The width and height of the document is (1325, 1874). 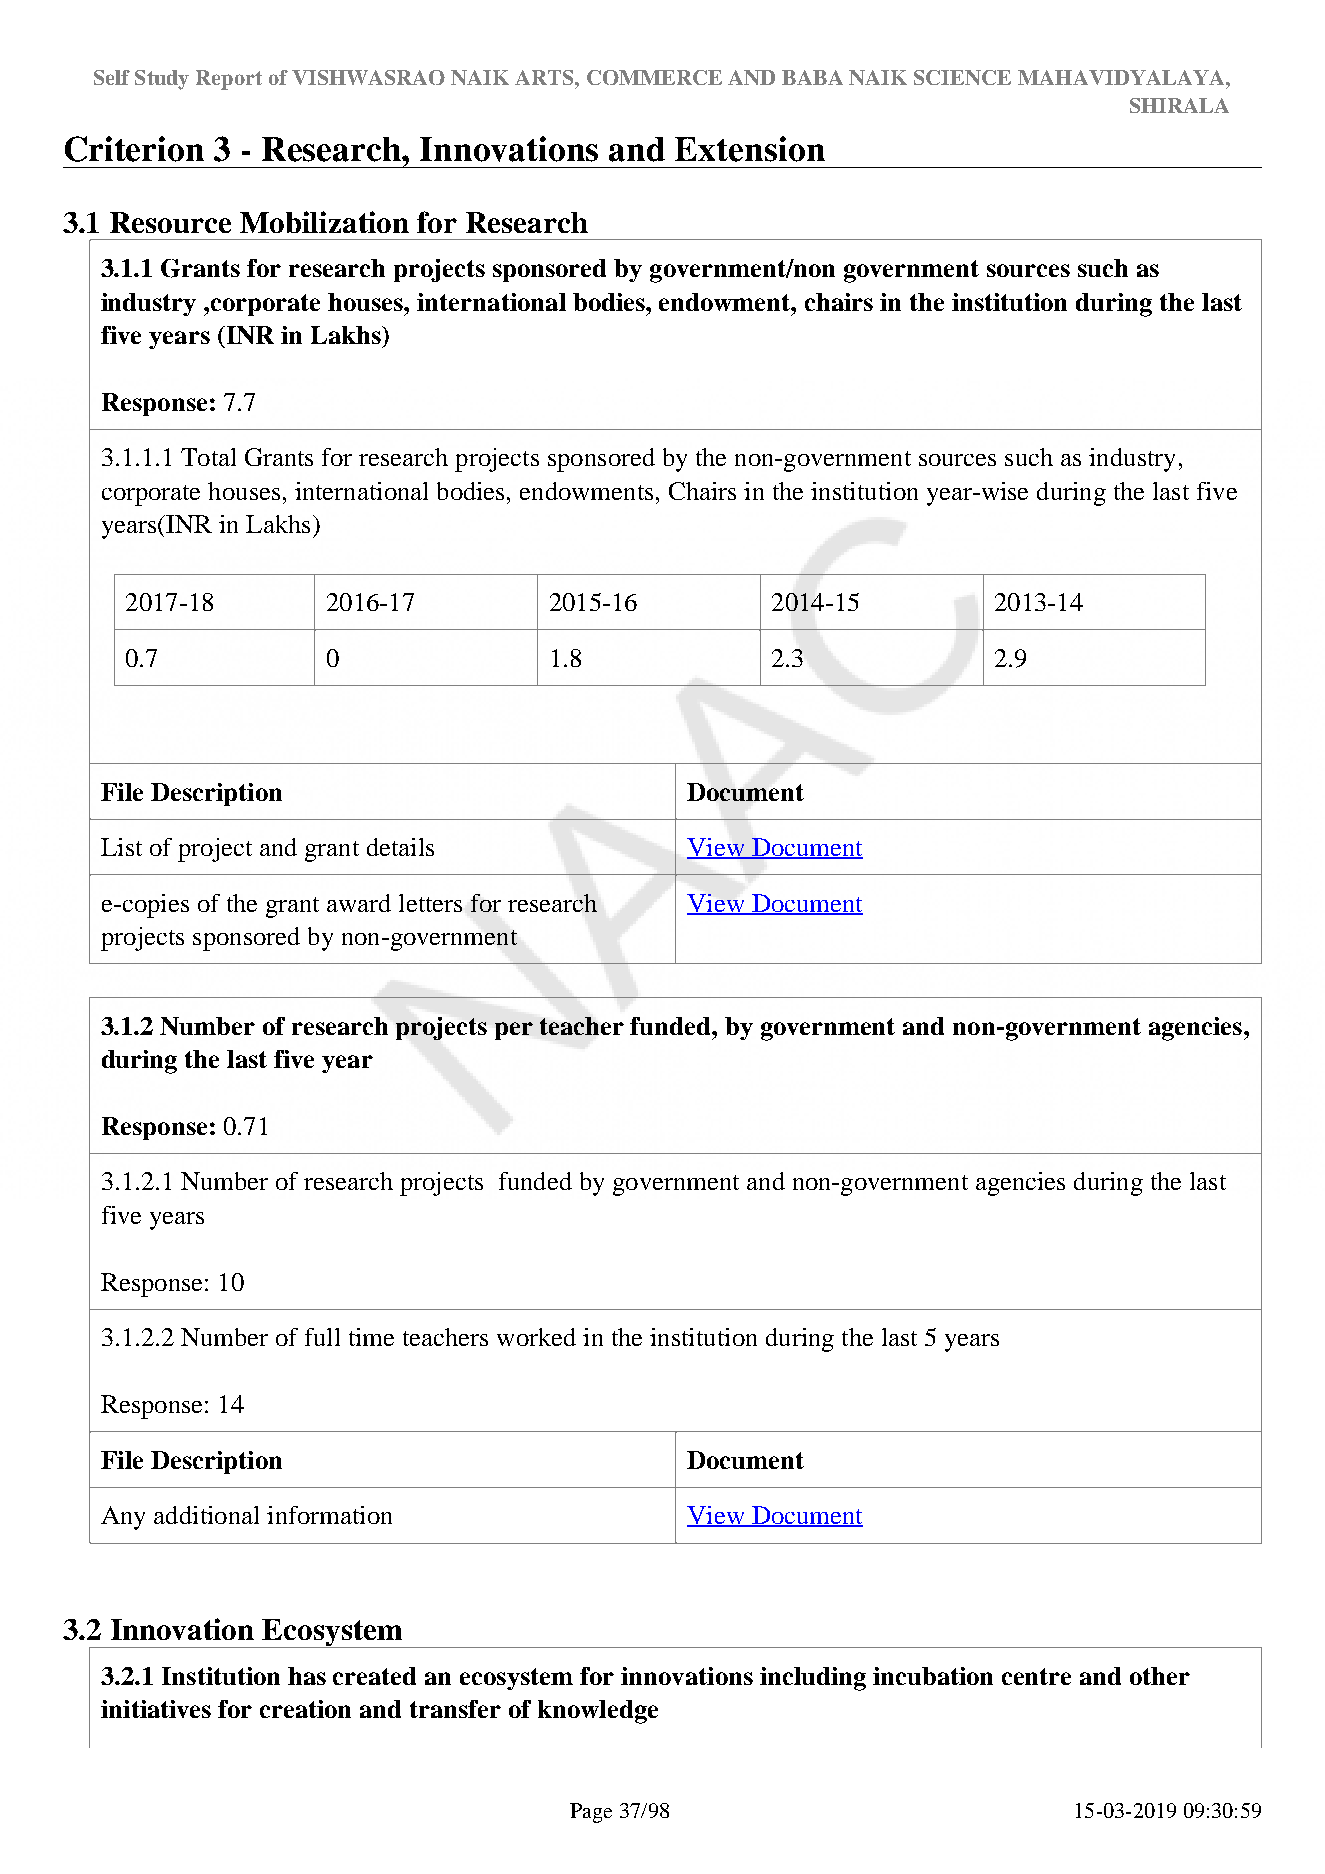 What do you see at coordinates (305, 1709) in the document?
I see `creation` at bounding box center [305, 1709].
